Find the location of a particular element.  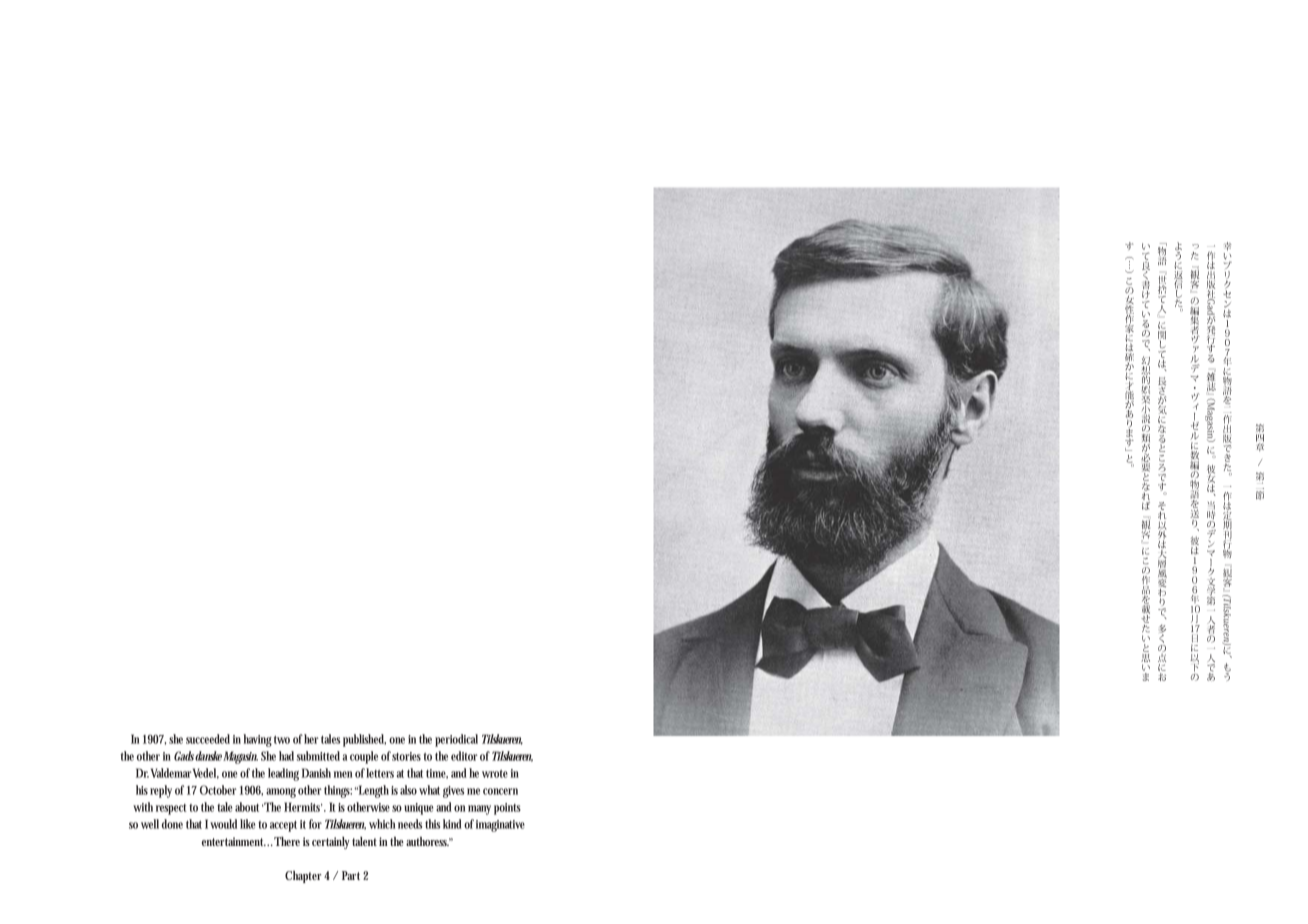

succeeded is located at coordinates (208, 739).
